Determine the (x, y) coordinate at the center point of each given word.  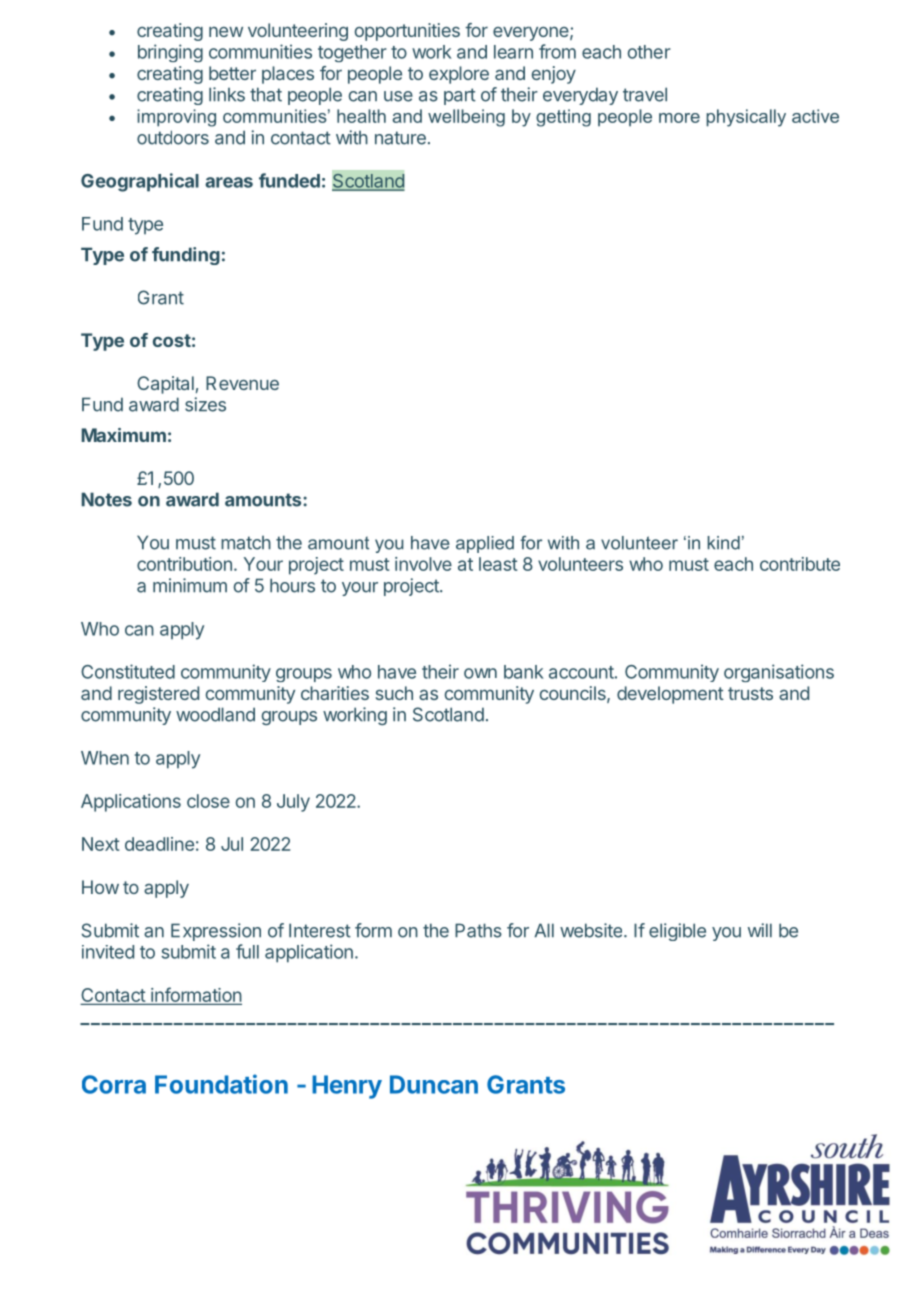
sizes (205, 404)
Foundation (221, 1084)
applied (485, 544)
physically (746, 118)
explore (459, 75)
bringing (170, 53)
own (480, 673)
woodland (215, 714)
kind (723, 543)
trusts (750, 693)
